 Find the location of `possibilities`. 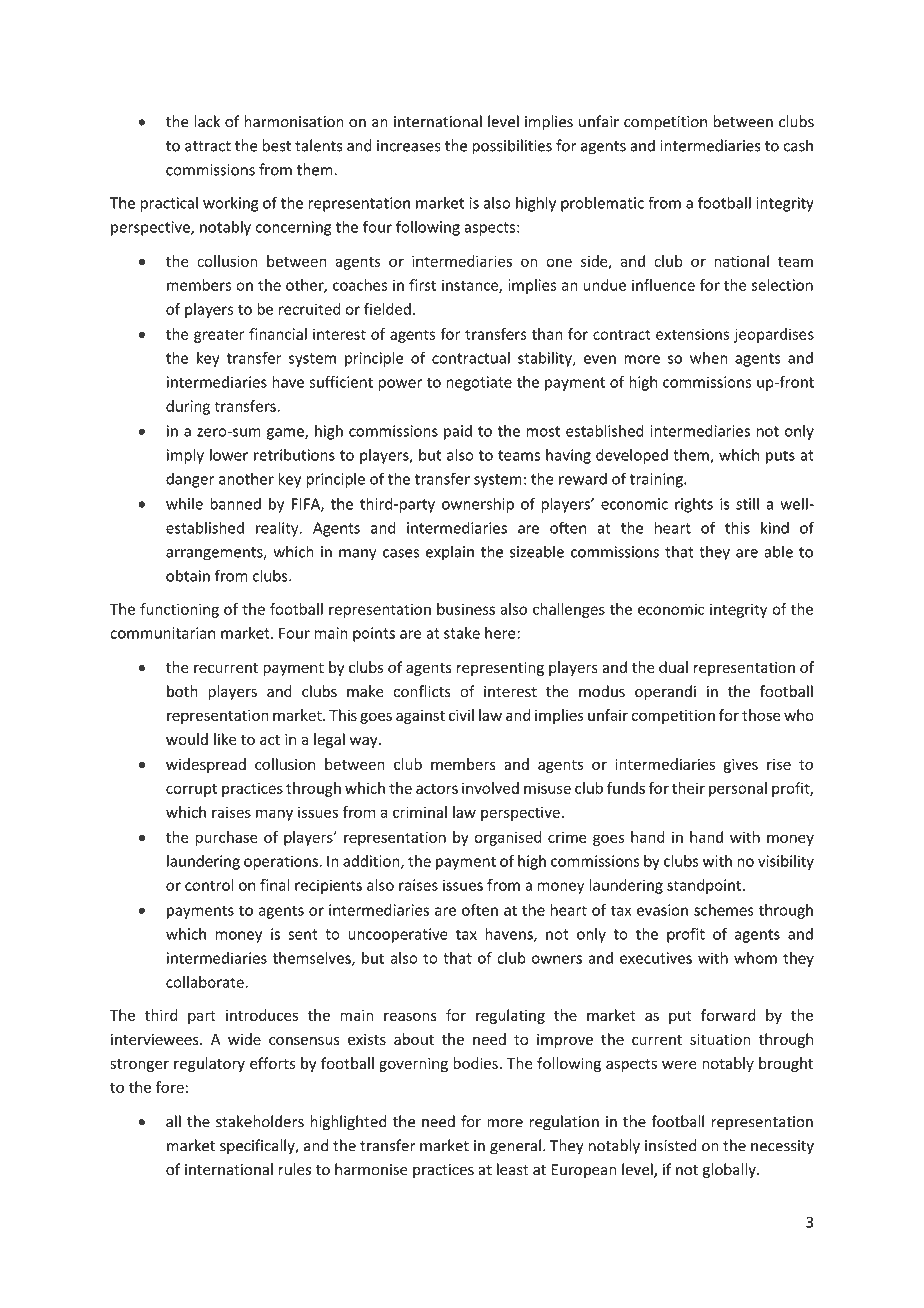

possibilities is located at coordinates (512, 147).
